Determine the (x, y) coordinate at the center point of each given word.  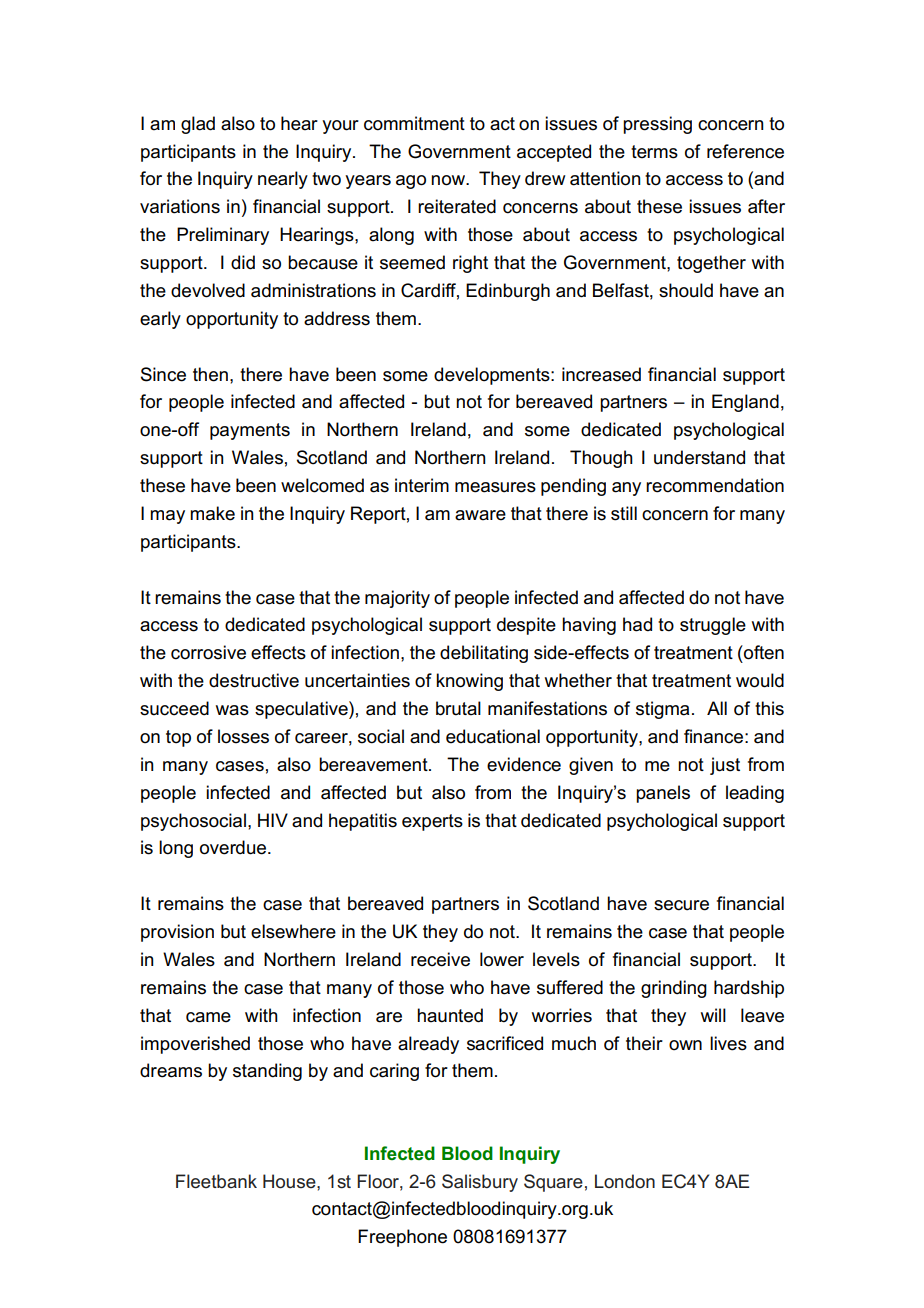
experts (432, 822)
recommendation (715, 485)
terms (654, 152)
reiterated (457, 206)
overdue (234, 847)
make (212, 513)
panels (663, 794)
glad (198, 125)
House (290, 1181)
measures (495, 487)
